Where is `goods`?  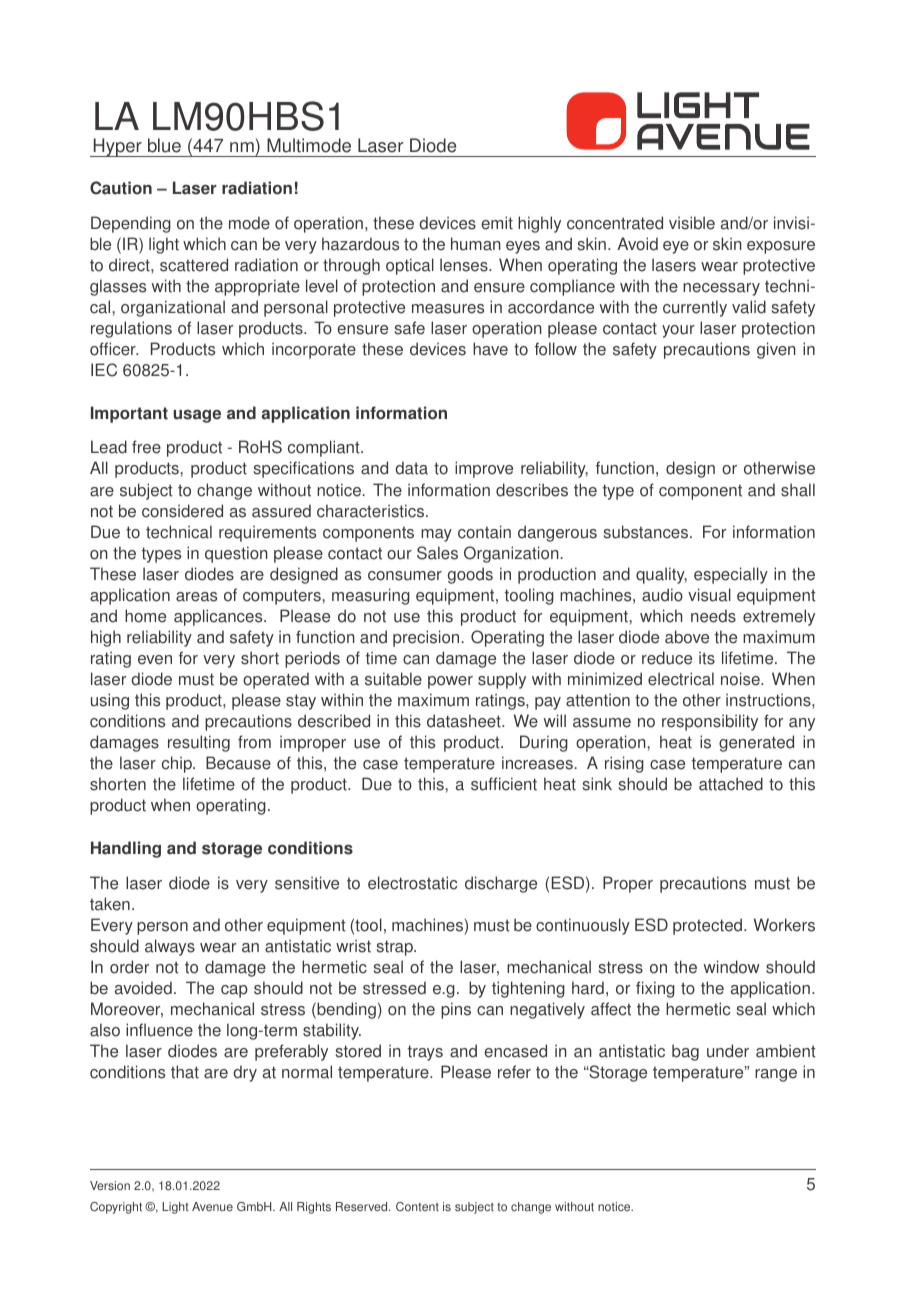
goods is located at coordinates (470, 575).
